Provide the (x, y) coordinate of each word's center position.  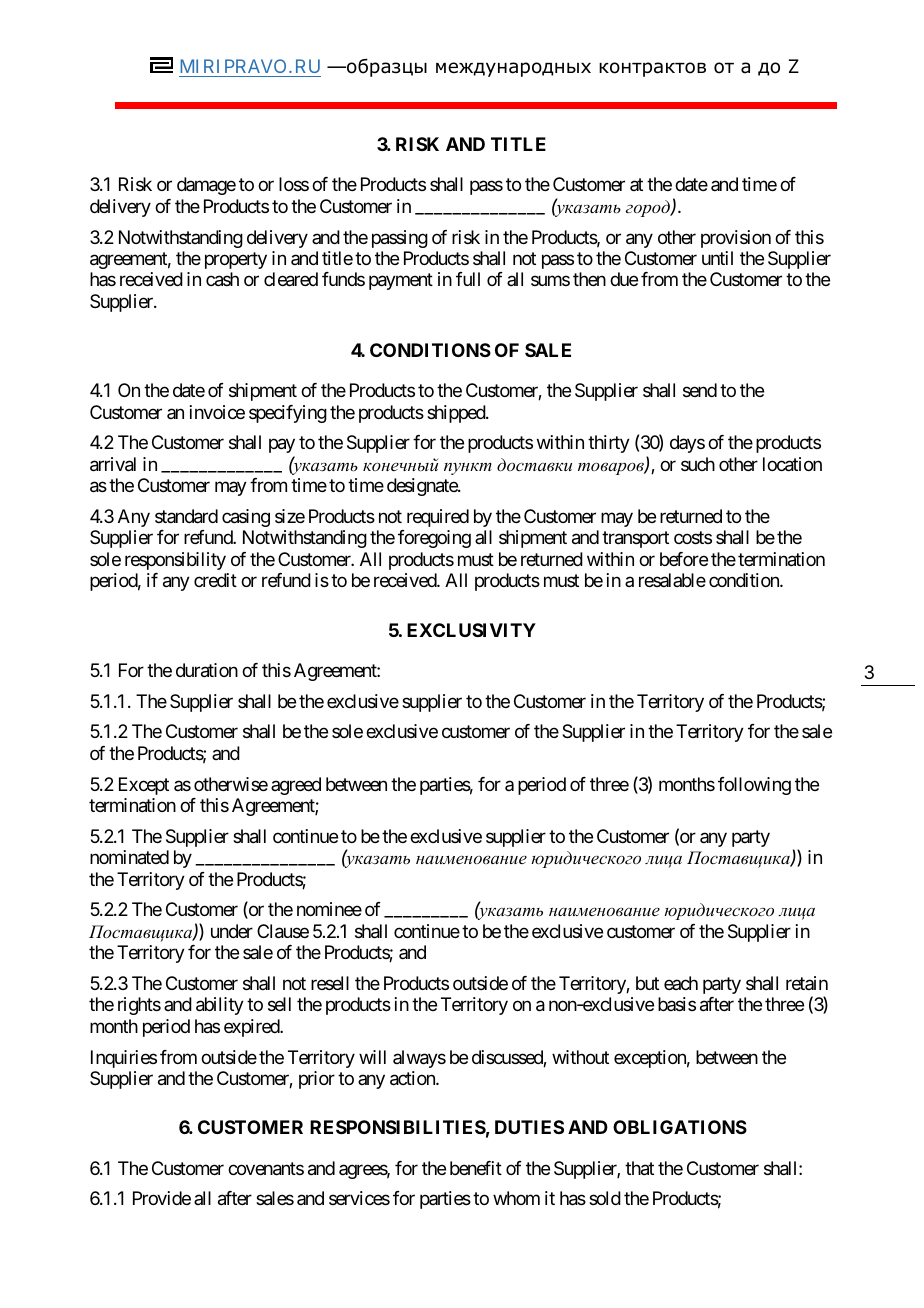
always (419, 1059)
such (698, 464)
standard (186, 516)
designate (423, 487)
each (681, 983)
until (717, 258)
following (754, 786)
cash (222, 279)
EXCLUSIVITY (471, 630)
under (232, 931)
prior (317, 1080)
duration (207, 670)
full (468, 279)
